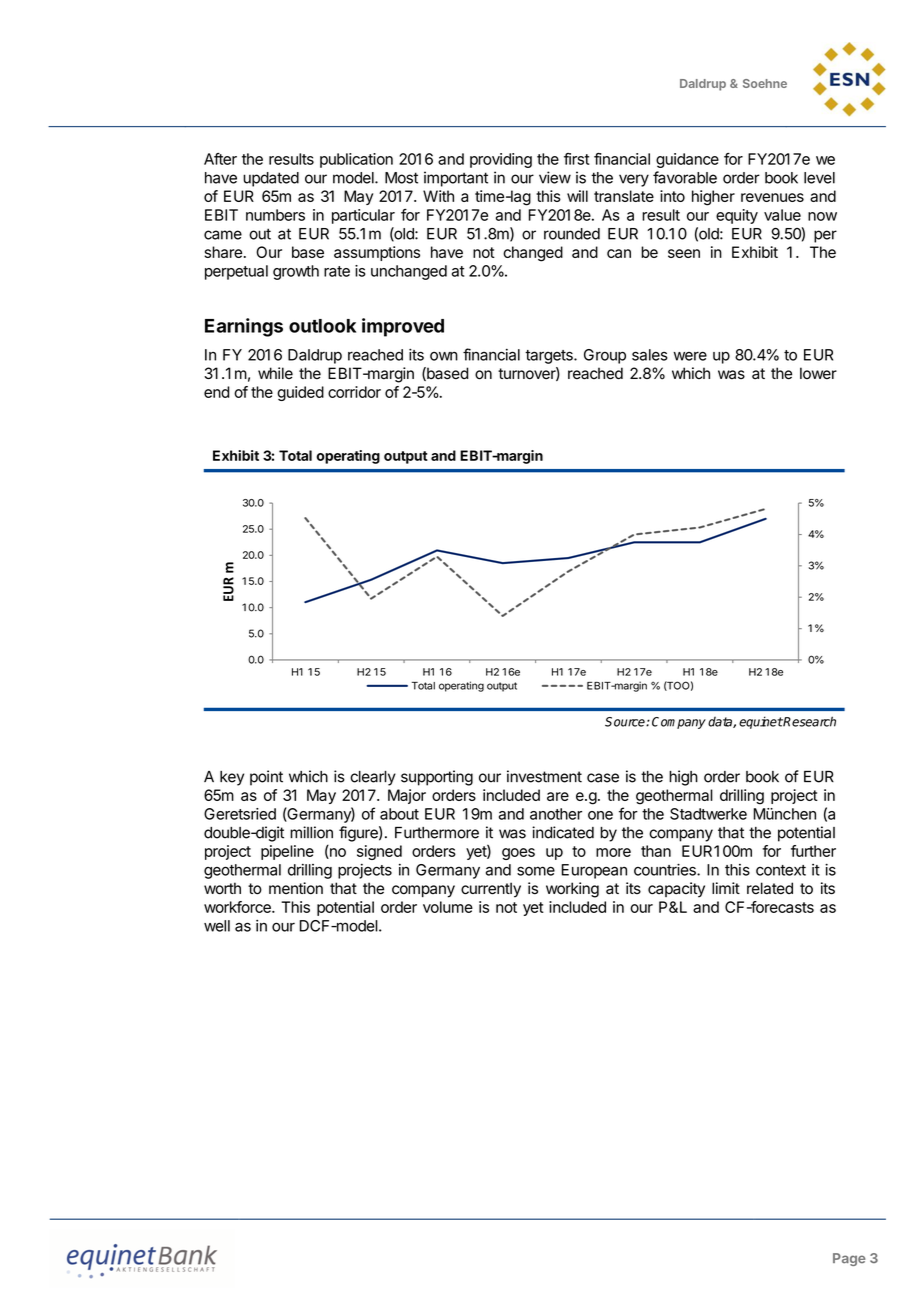  Describe the element at coordinates (238, 907) in the image. I see `workforce` at that location.
